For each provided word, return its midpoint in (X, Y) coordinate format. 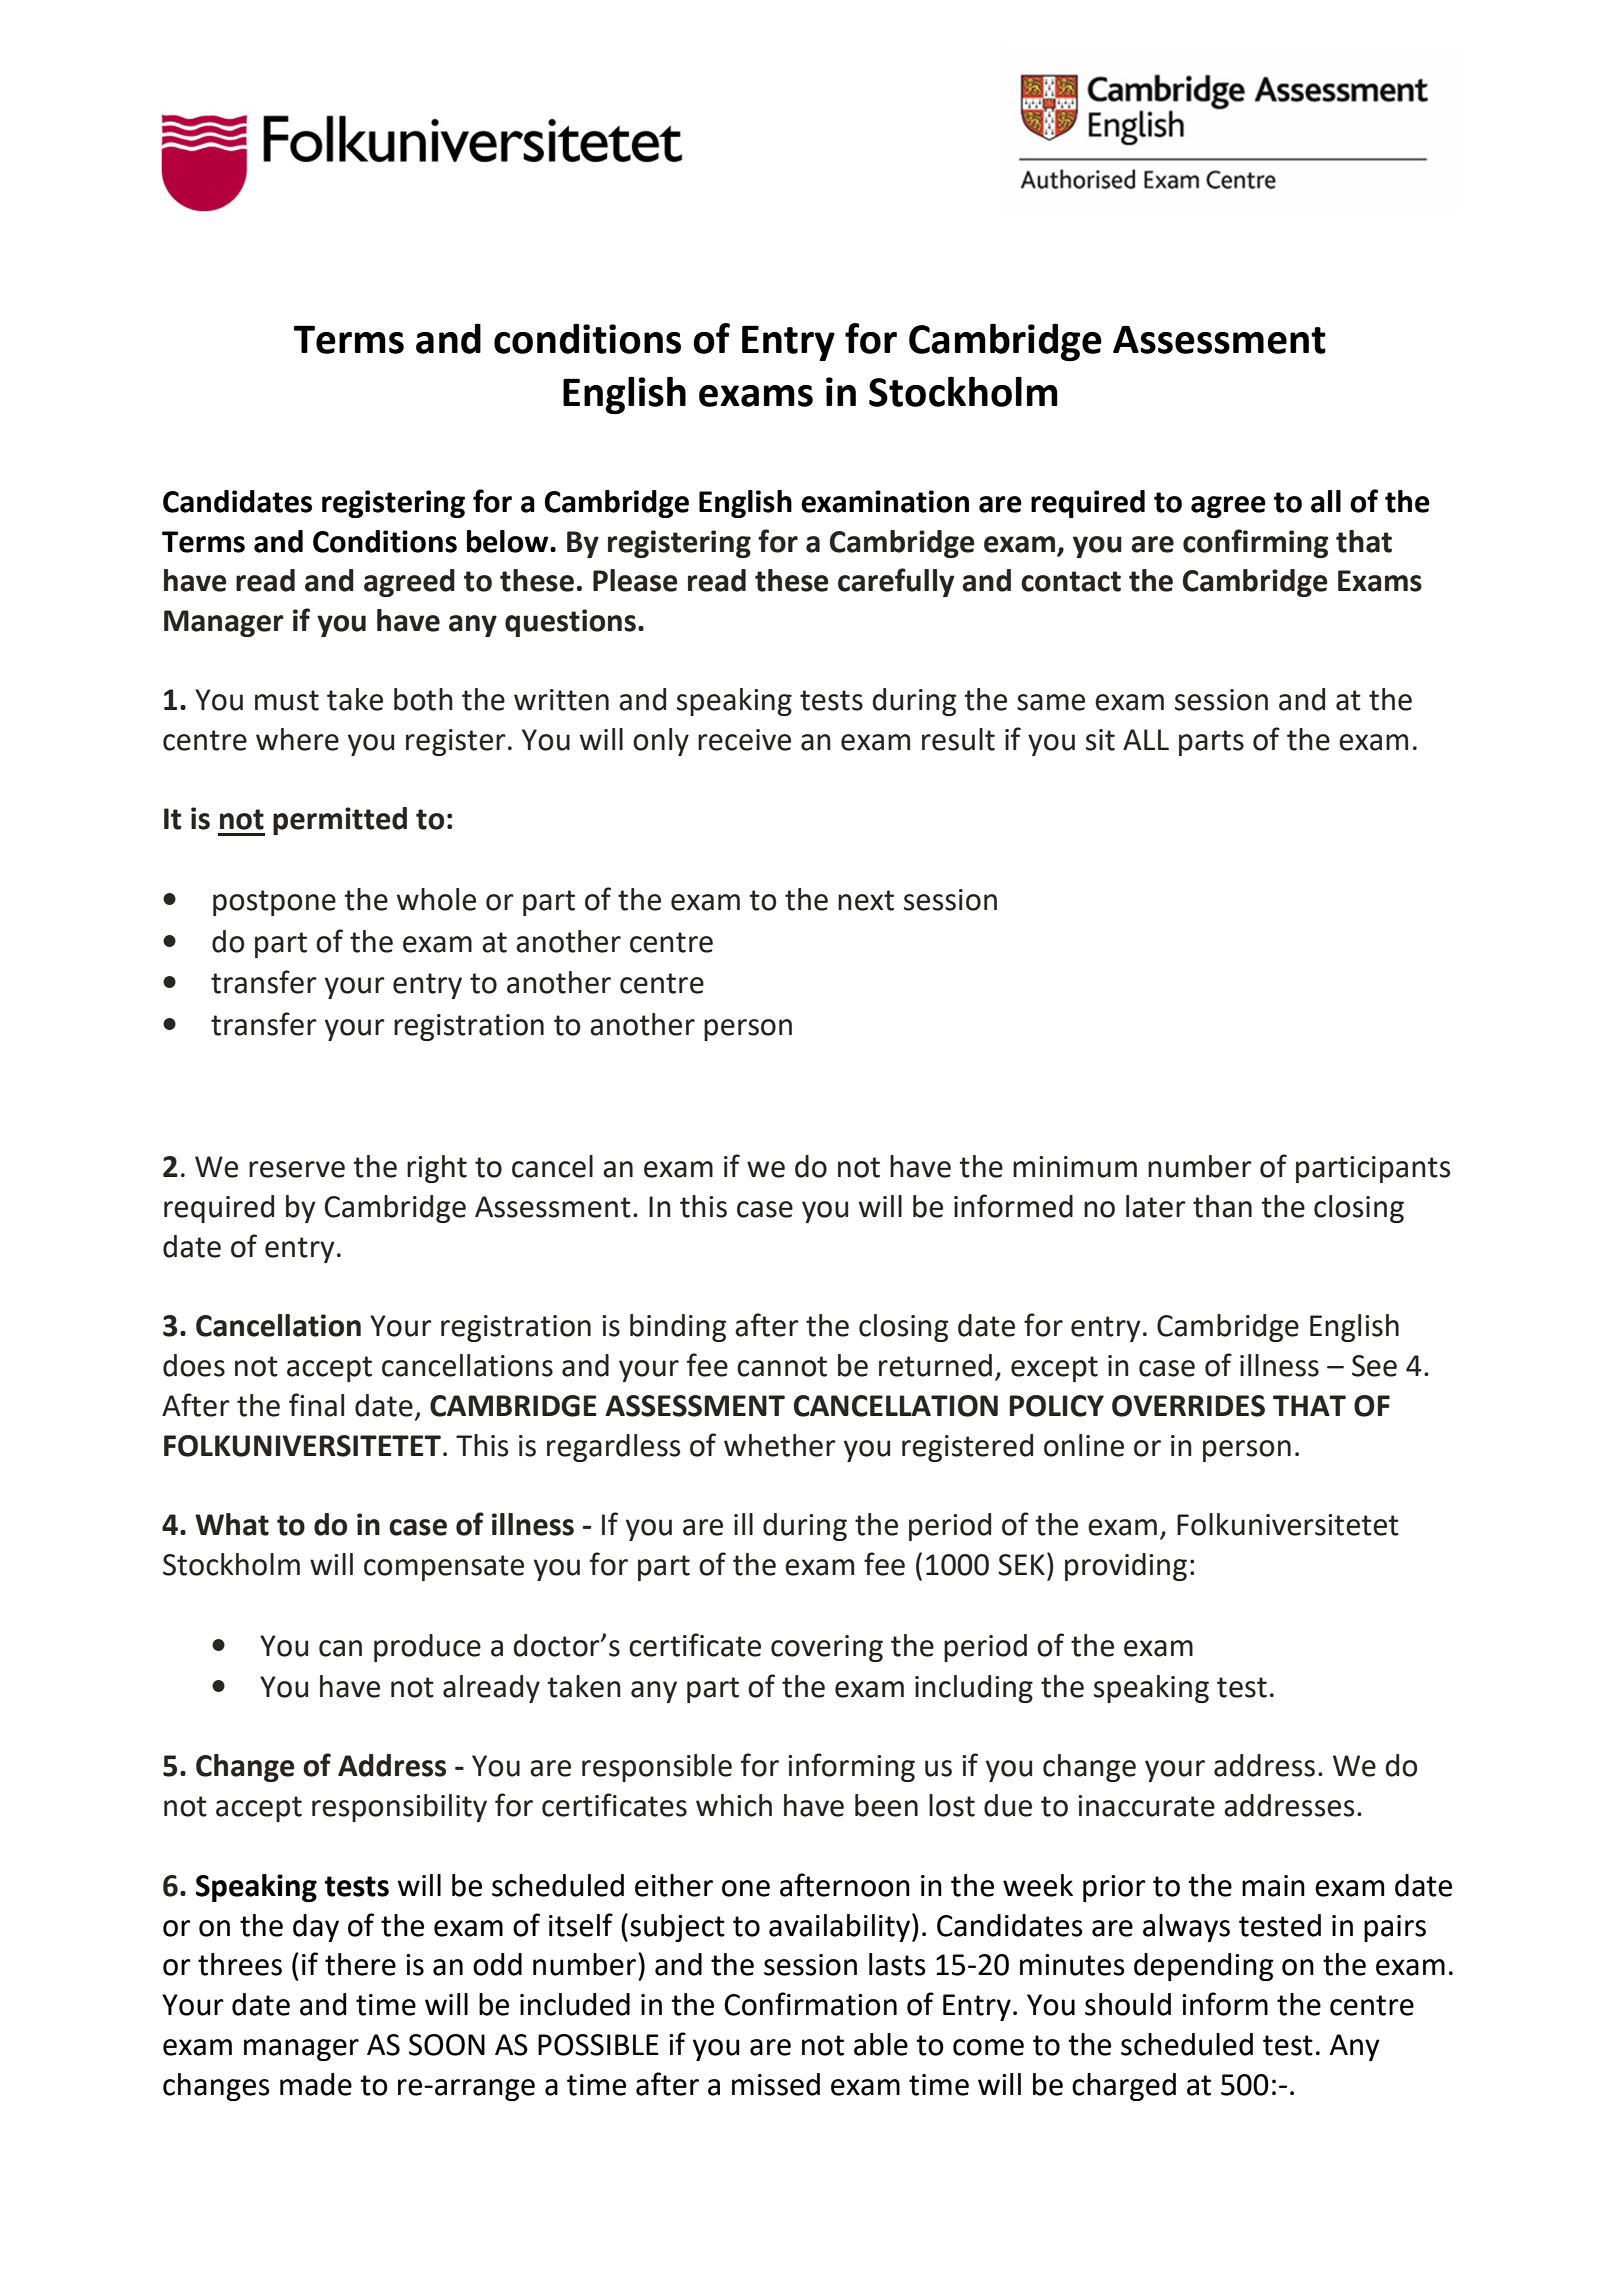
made (316, 2084)
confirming (1256, 543)
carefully (896, 582)
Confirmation (810, 2004)
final (316, 1405)
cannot (782, 1366)
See (1374, 1366)
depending (1203, 1967)
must (287, 700)
